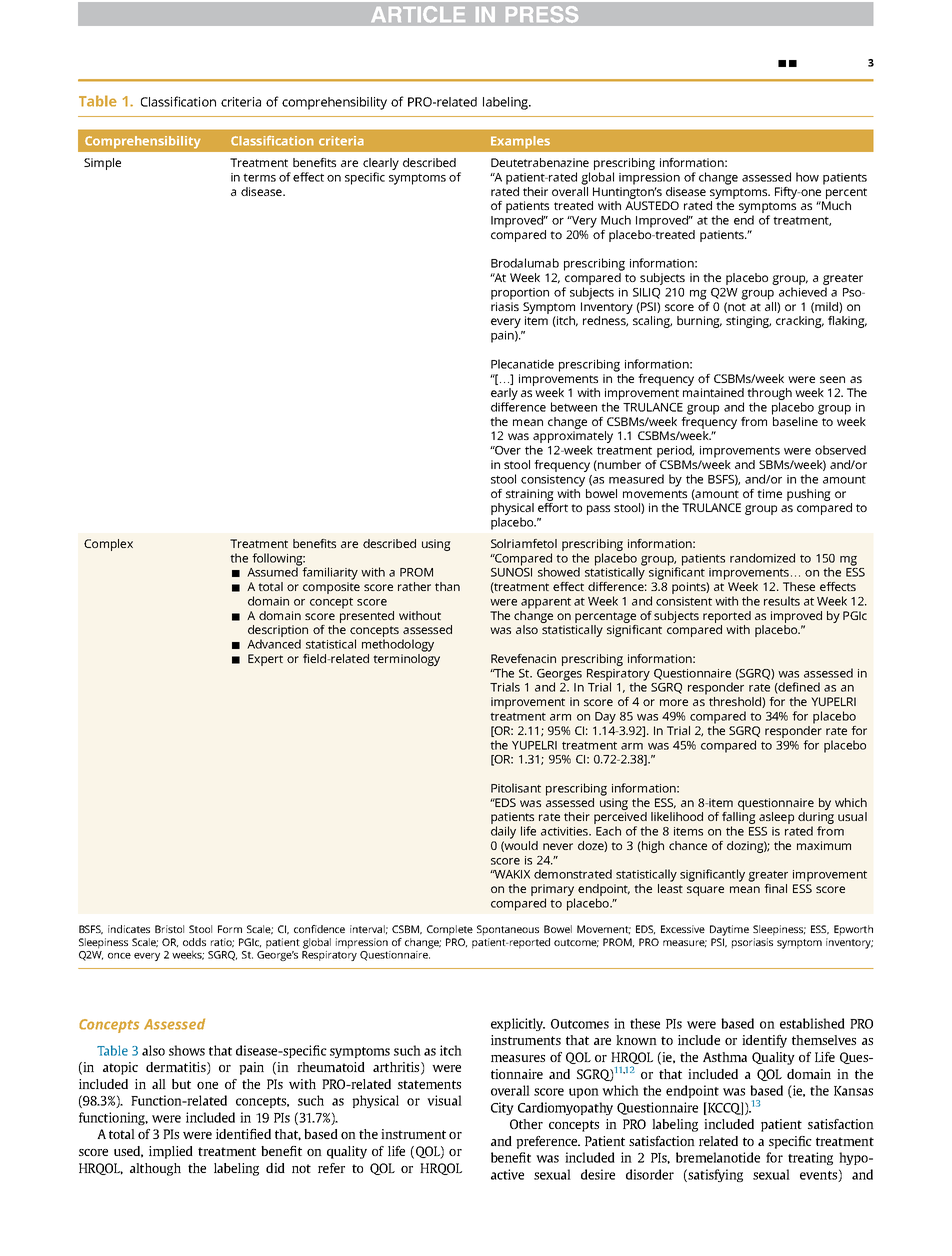  I want to click on terms, so click(259, 177).
